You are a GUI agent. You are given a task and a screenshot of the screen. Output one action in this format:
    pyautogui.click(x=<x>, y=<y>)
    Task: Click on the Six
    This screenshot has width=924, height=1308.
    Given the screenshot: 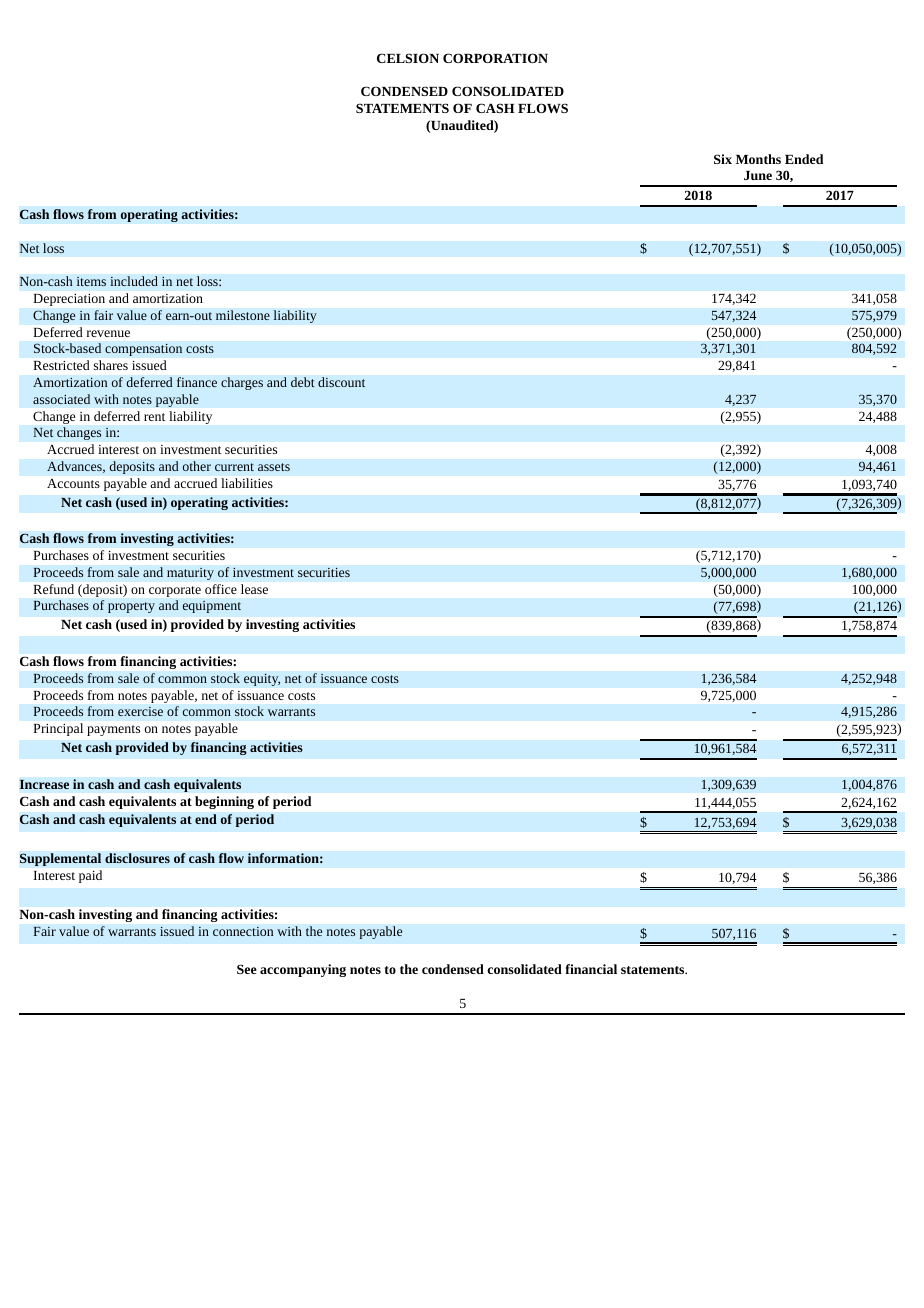 What is the action you would take?
    pyautogui.click(x=723, y=159)
